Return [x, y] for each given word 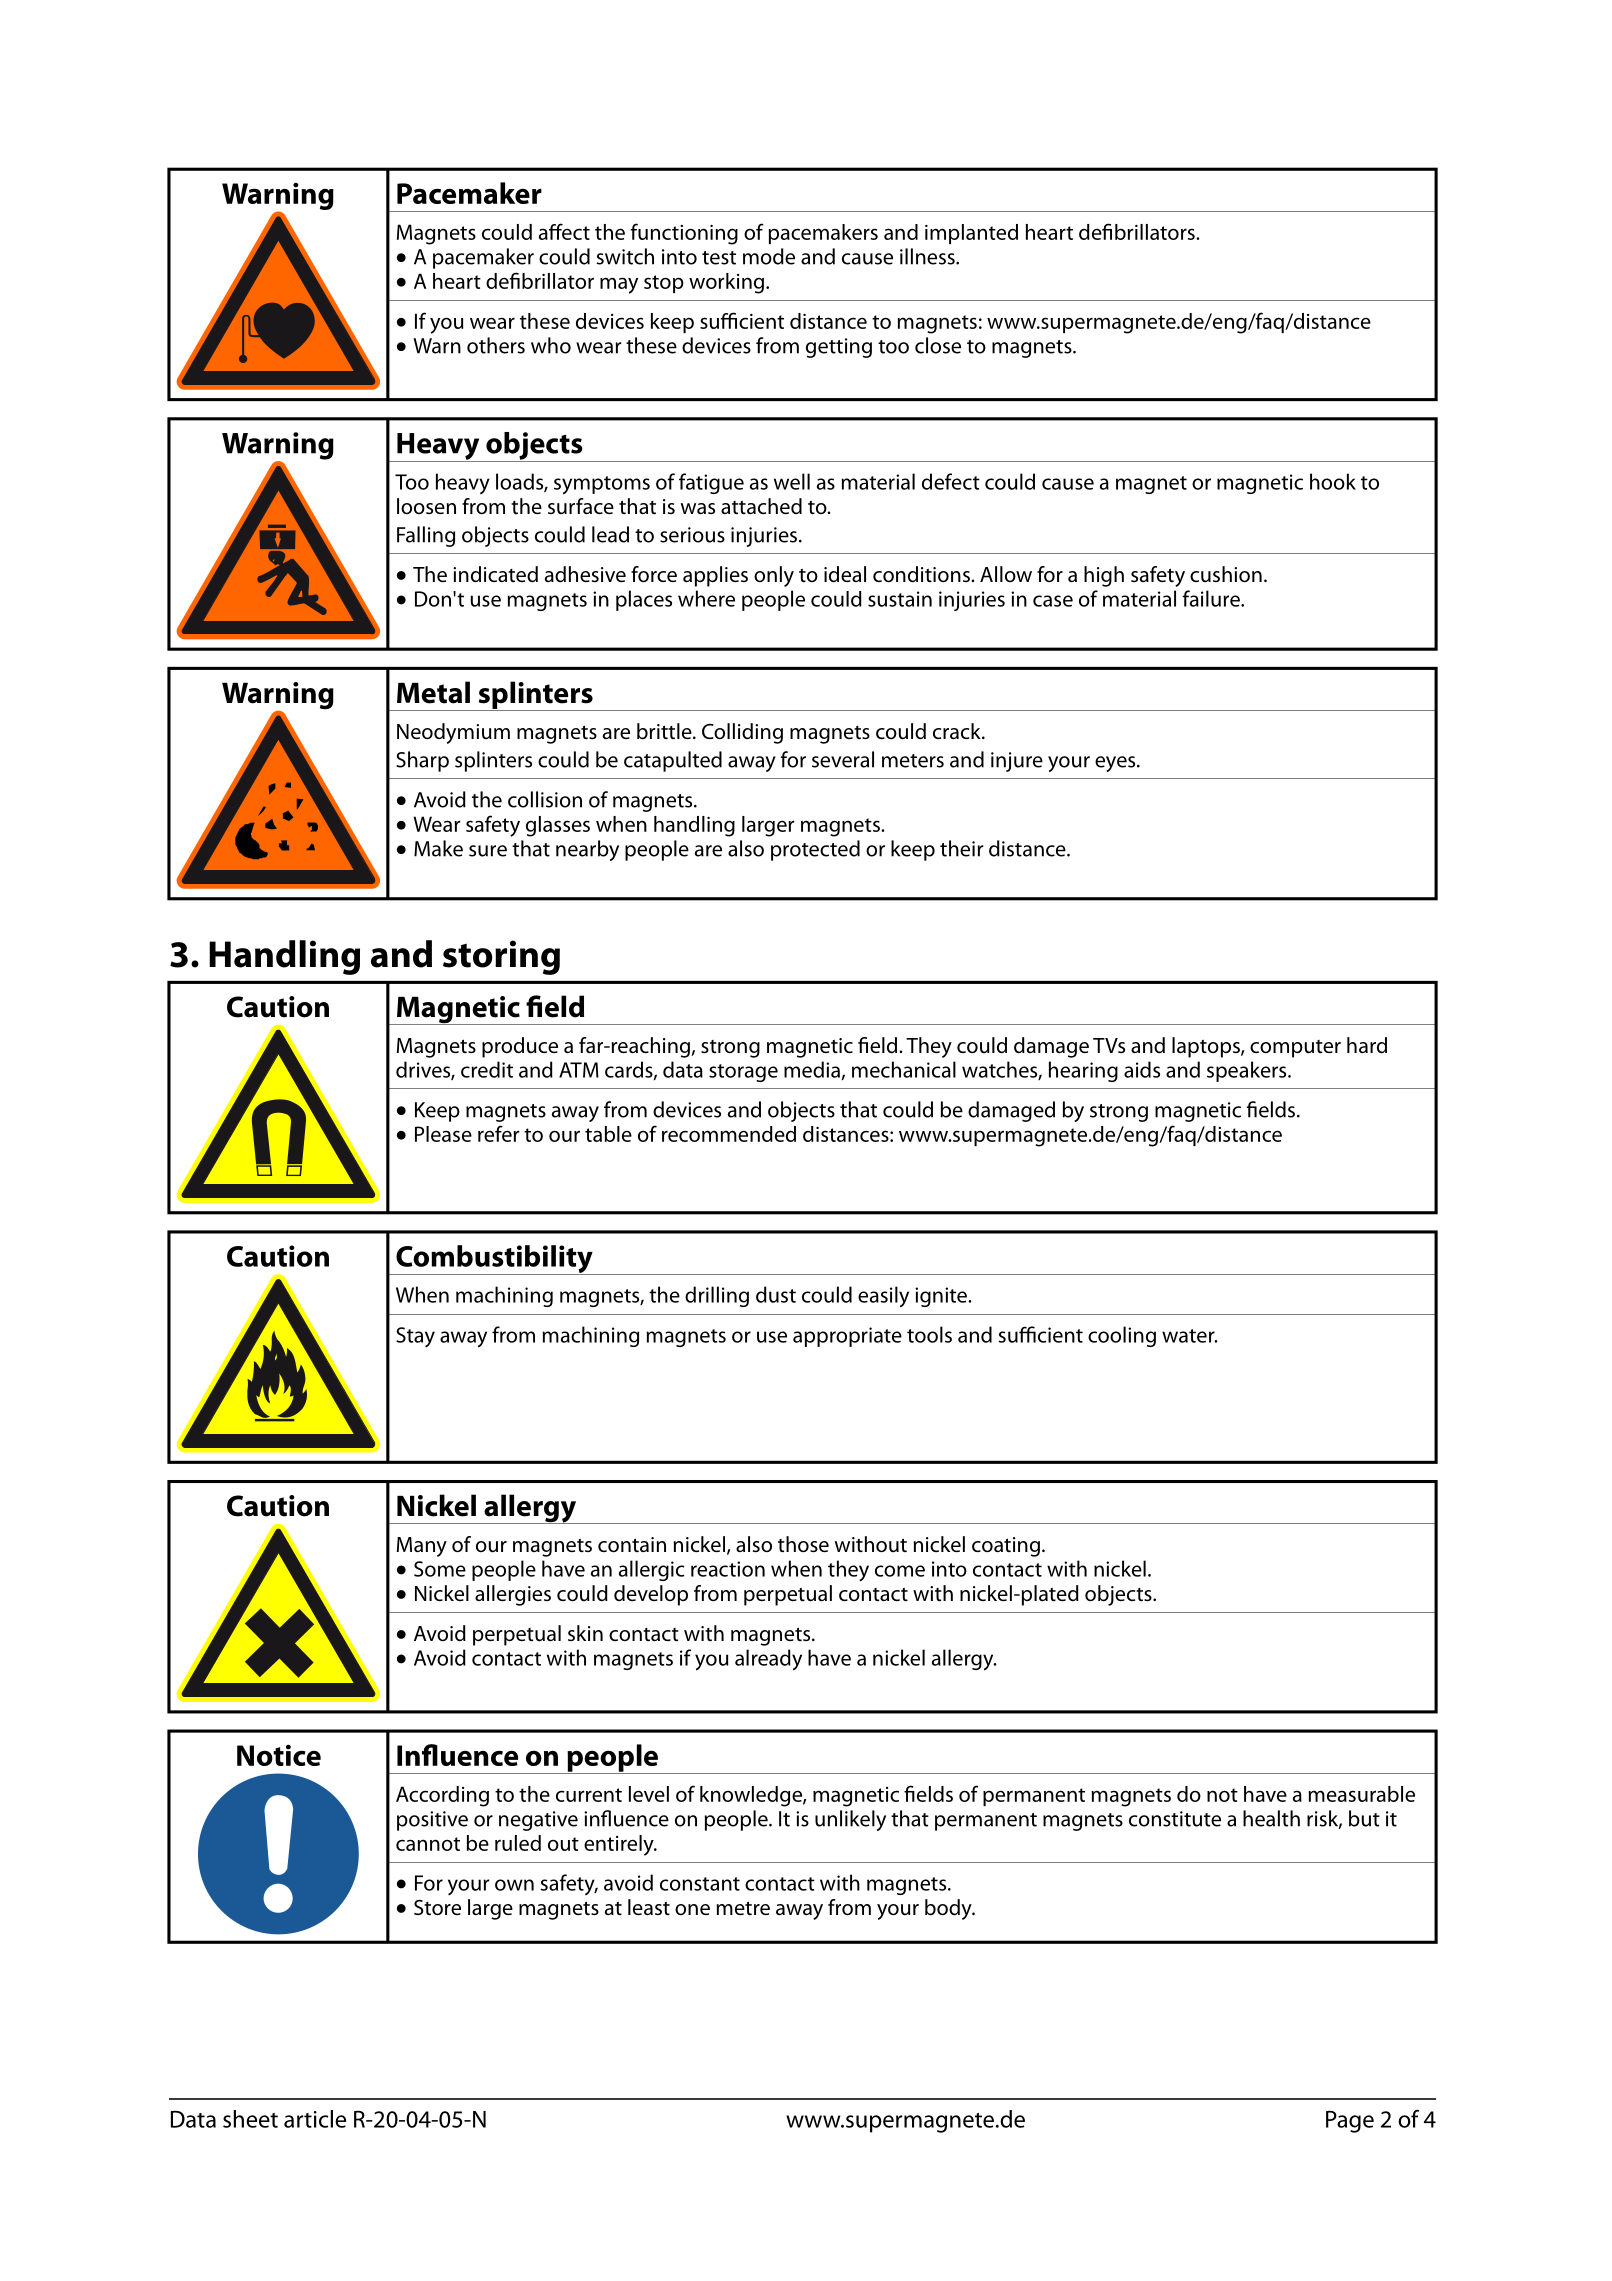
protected [815, 850]
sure [488, 851]
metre [743, 1908]
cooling [1122, 1336]
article [315, 2119]
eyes [1116, 764]
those [803, 1544]
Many [422, 1547]
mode [769, 256]
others [496, 345]
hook [1333, 481]
